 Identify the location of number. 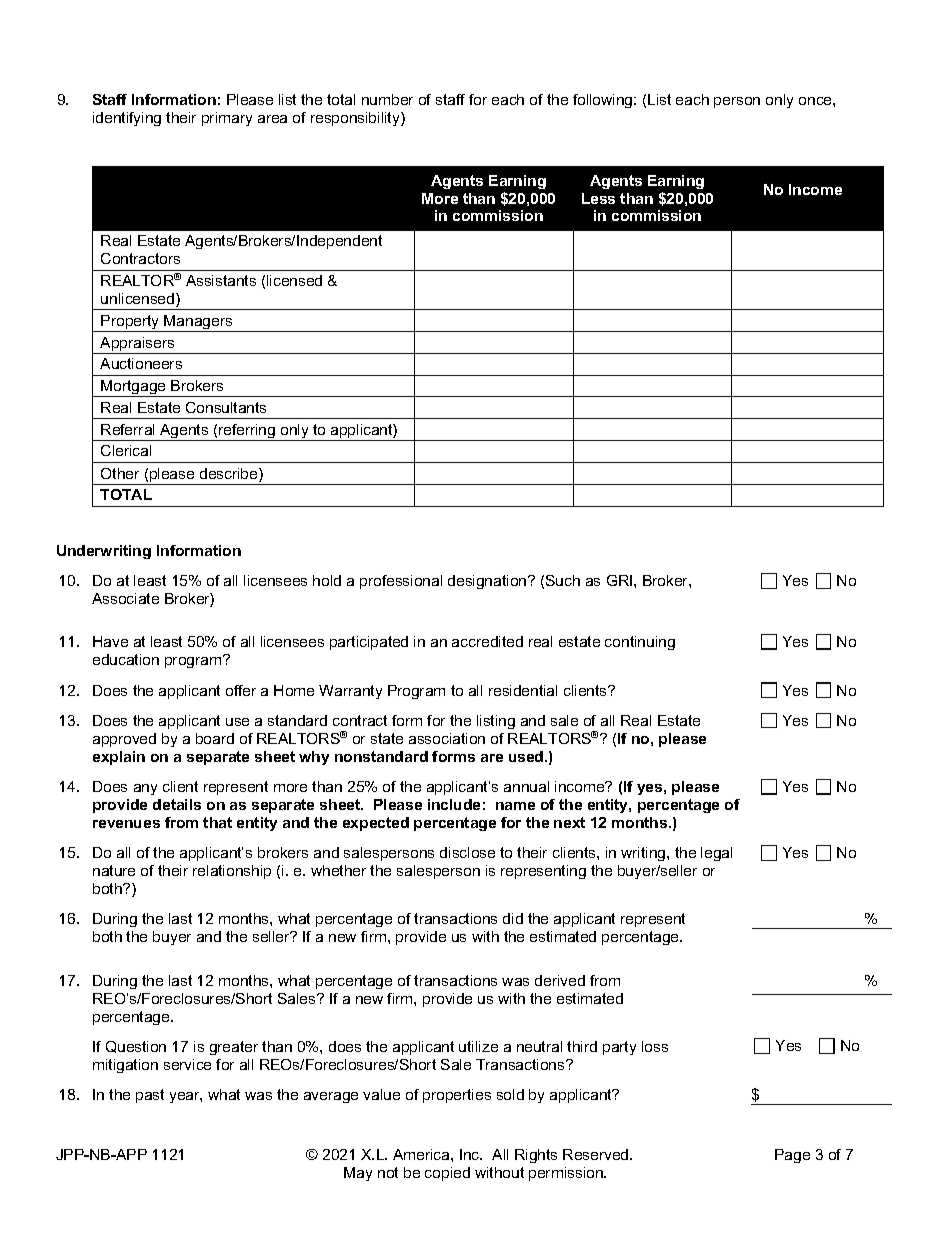
(387, 99).
